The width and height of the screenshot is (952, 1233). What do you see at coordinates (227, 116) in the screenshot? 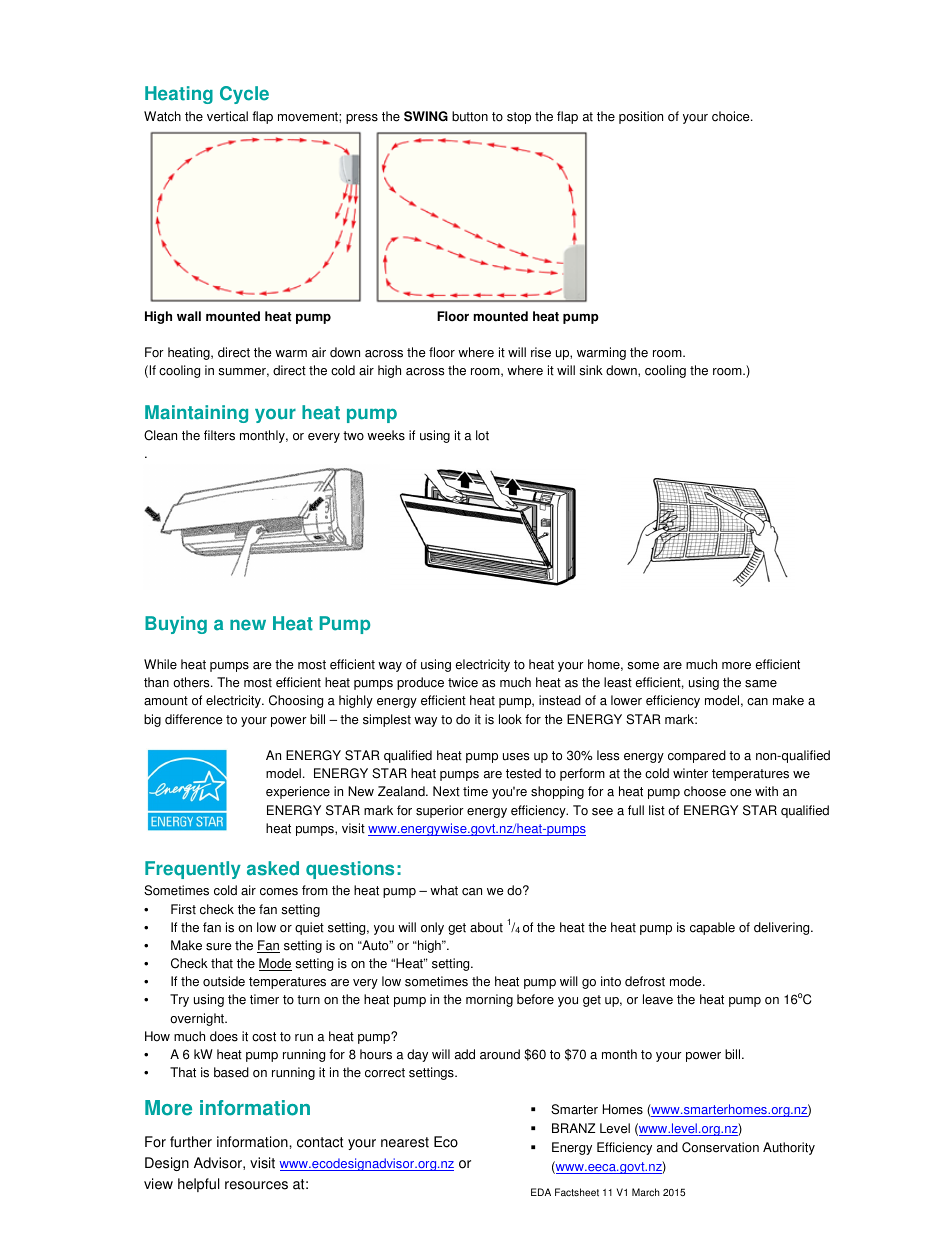
I see `vertical` at bounding box center [227, 116].
